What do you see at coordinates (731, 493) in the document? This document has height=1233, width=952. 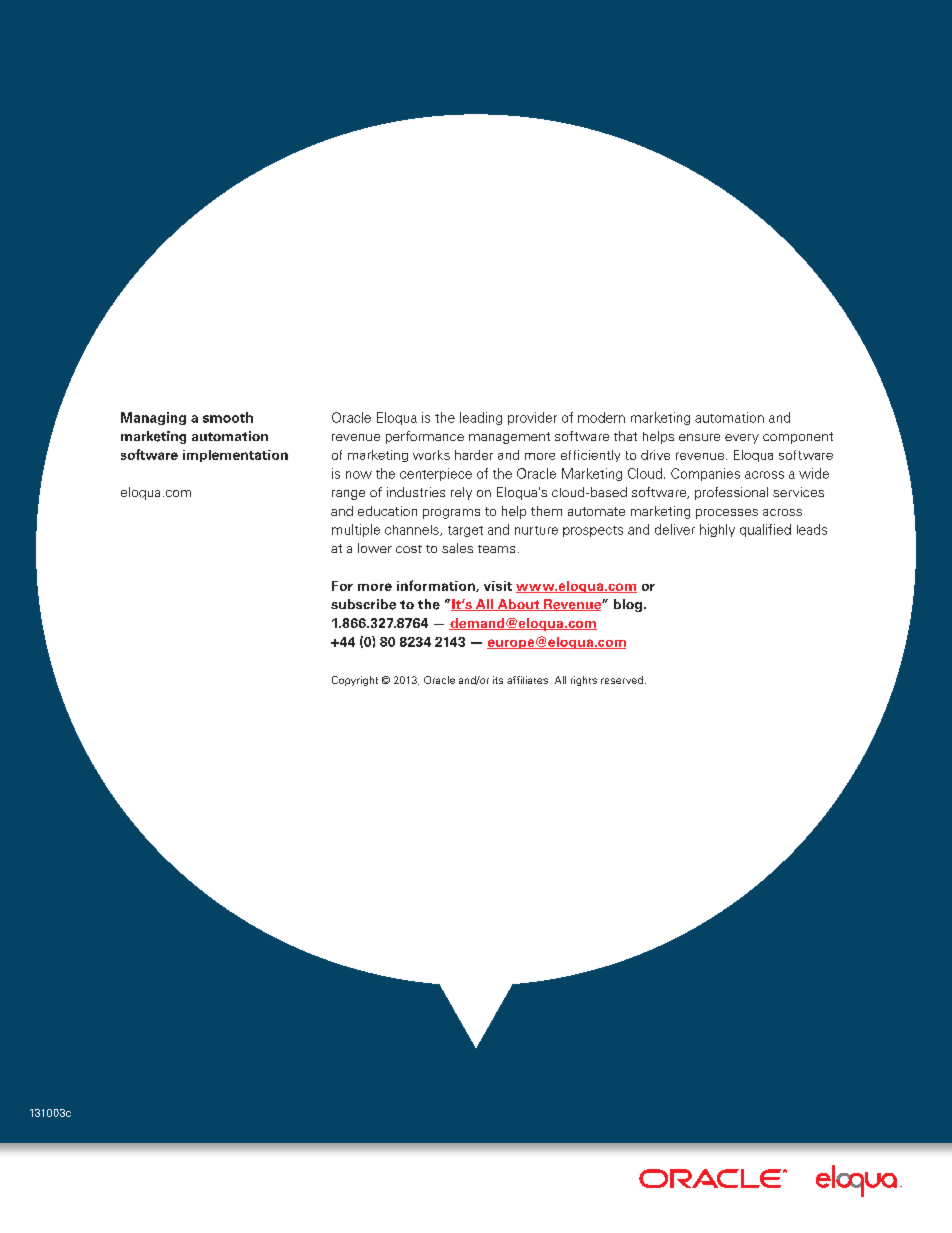 I see `professional` at bounding box center [731, 493].
